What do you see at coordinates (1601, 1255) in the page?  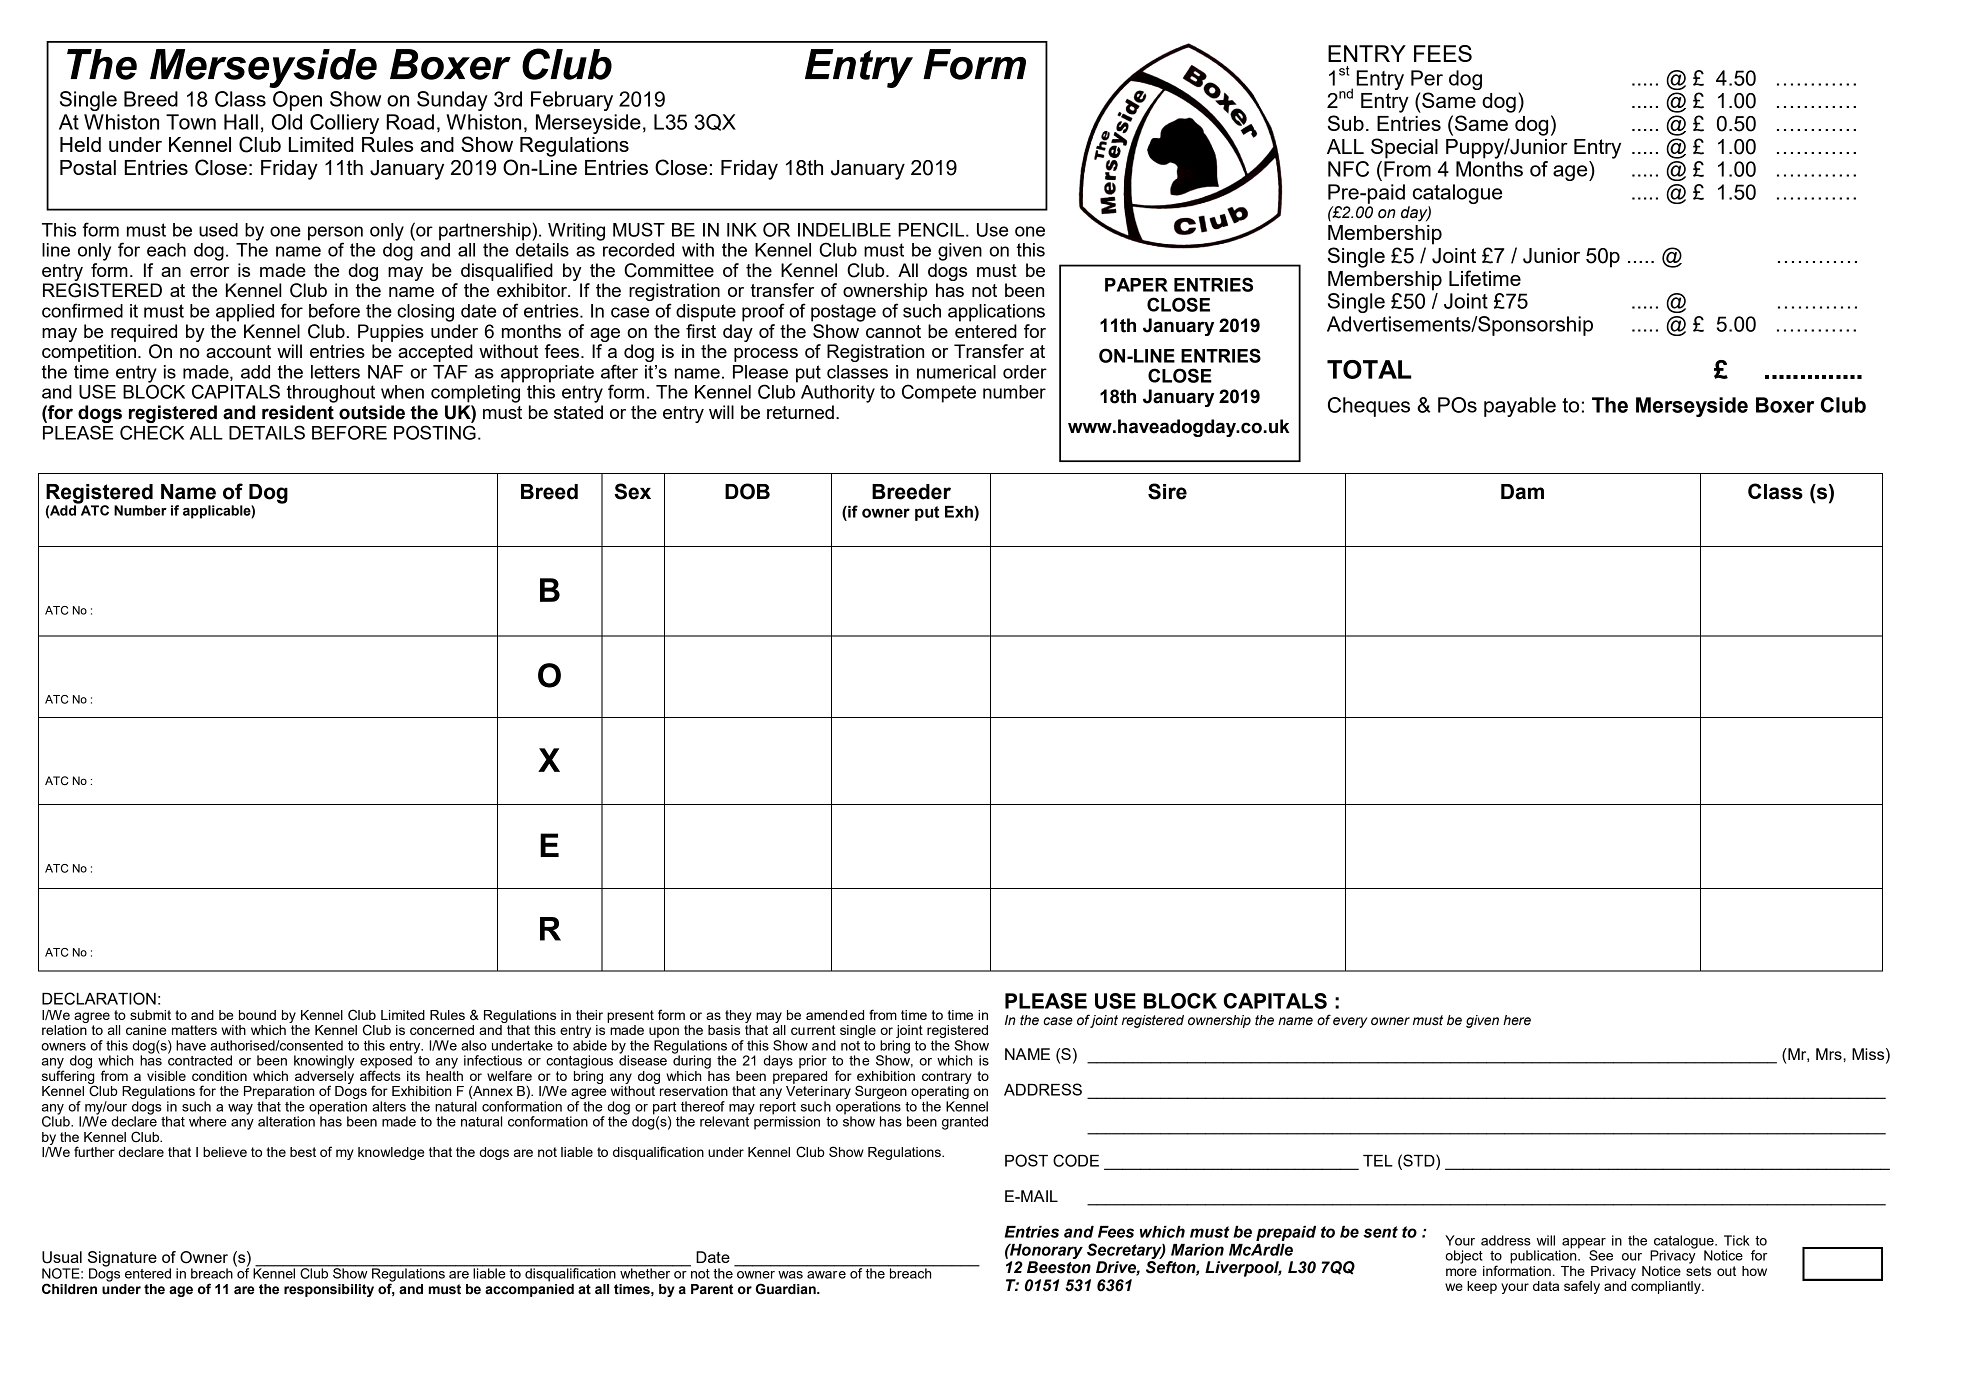 I see `See` at bounding box center [1601, 1255].
